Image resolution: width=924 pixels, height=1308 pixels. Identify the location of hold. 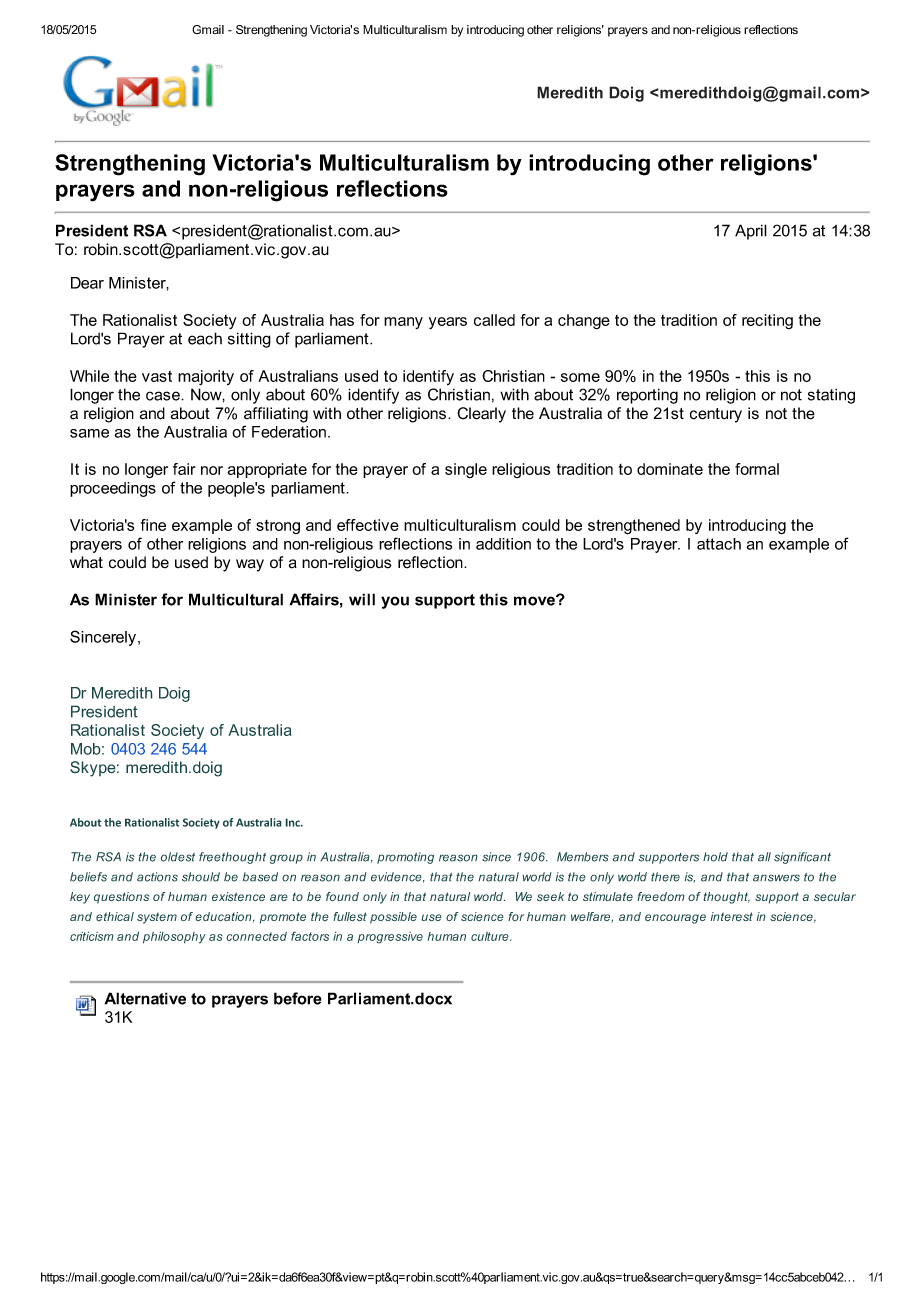
(715, 857).
